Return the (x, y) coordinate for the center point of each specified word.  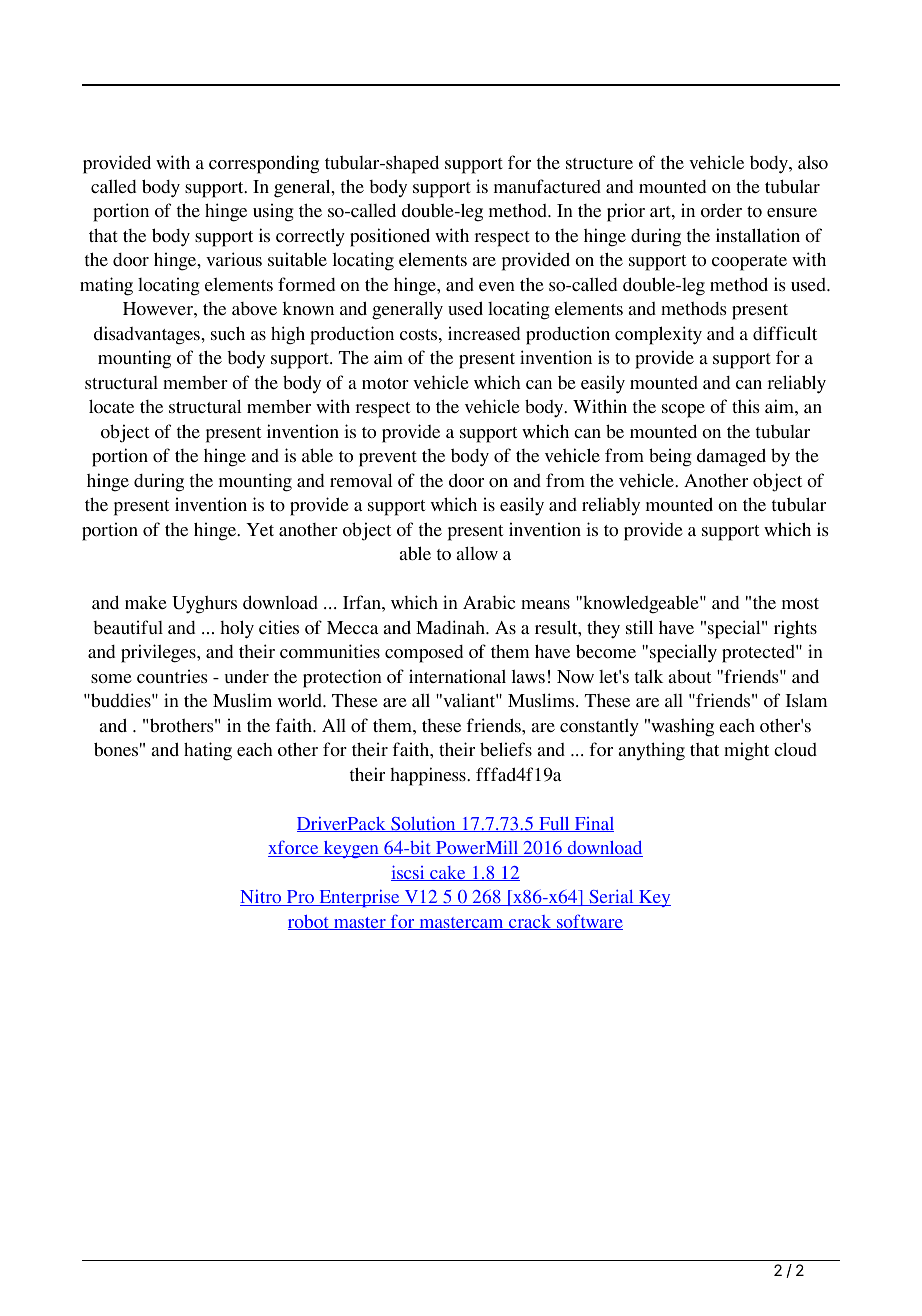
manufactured (547, 186)
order (721, 210)
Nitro (262, 898)
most (800, 603)
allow (477, 553)
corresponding (264, 164)
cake (448, 873)
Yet (260, 529)
